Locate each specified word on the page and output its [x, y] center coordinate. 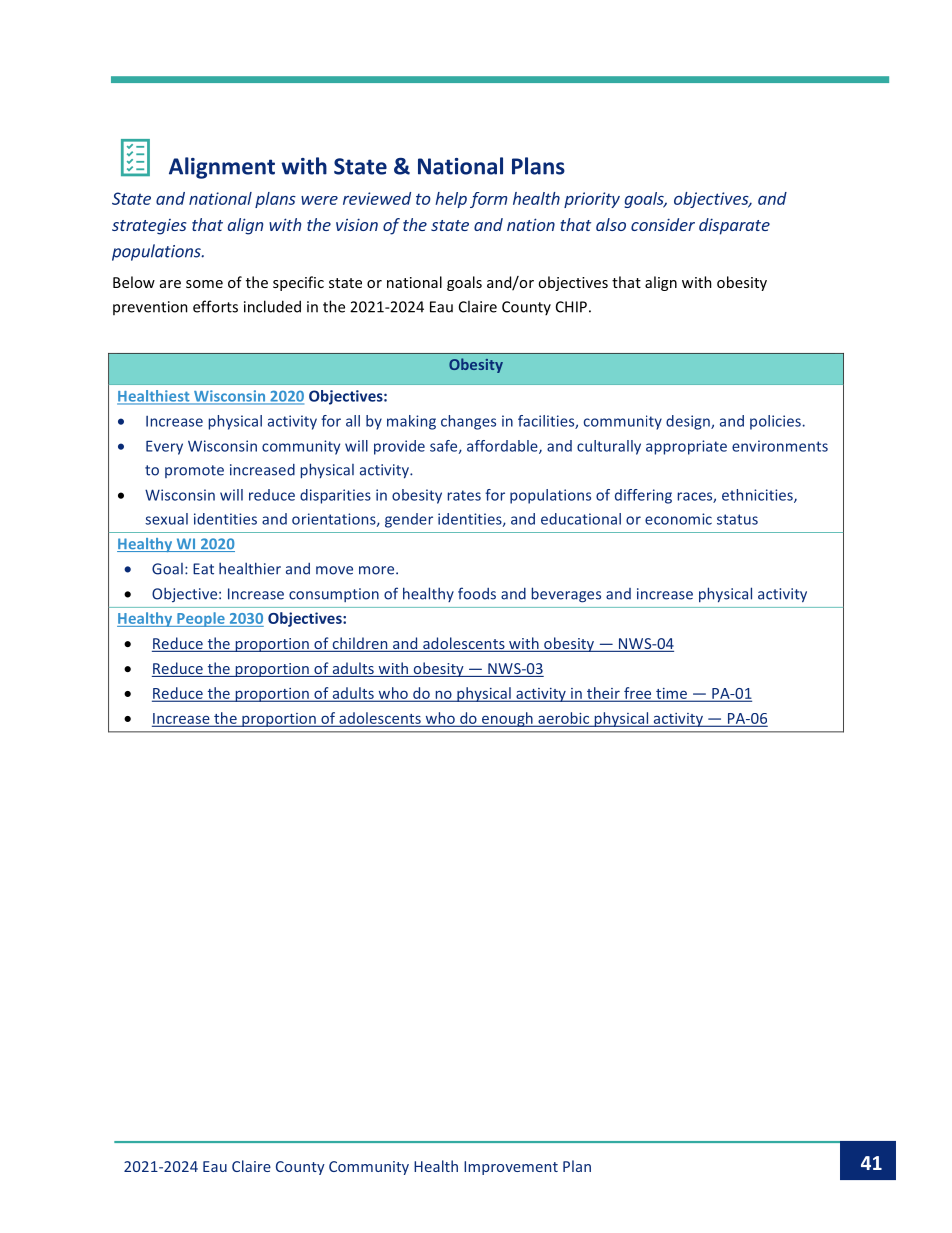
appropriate [686, 447]
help [451, 200]
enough [507, 719]
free [638, 694]
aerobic [564, 719]
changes [468, 422]
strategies [149, 227]
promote [194, 471]
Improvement [511, 1168]
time [671, 694]
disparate [734, 226]
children [360, 644]
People [201, 619]
